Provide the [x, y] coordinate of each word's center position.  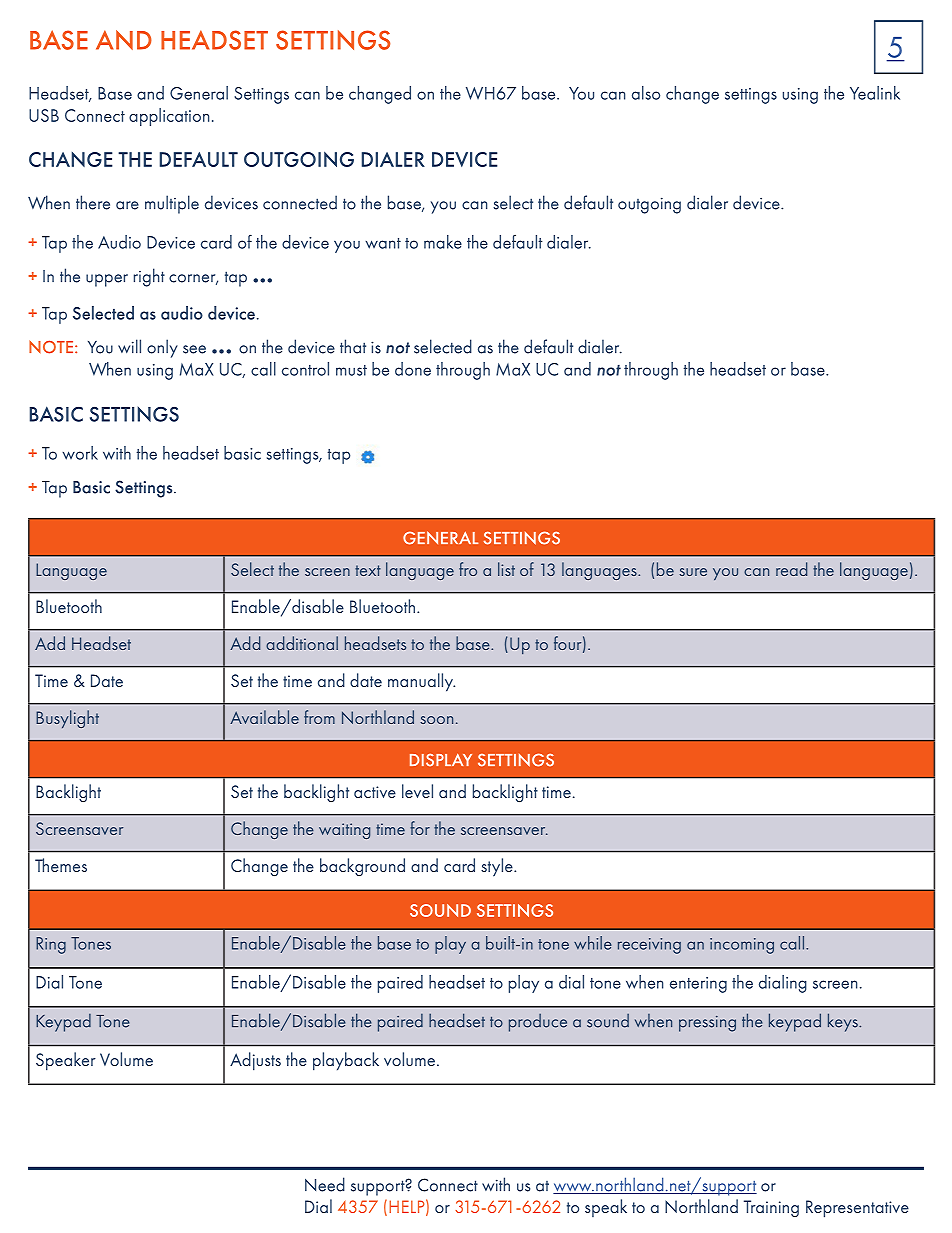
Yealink [875, 93]
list [506, 569]
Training [771, 1208]
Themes [61, 865]
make [443, 242]
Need [325, 1184]
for [420, 828]
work [80, 453]
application [169, 117]
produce [538, 1023]
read [791, 569]
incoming [742, 946]
